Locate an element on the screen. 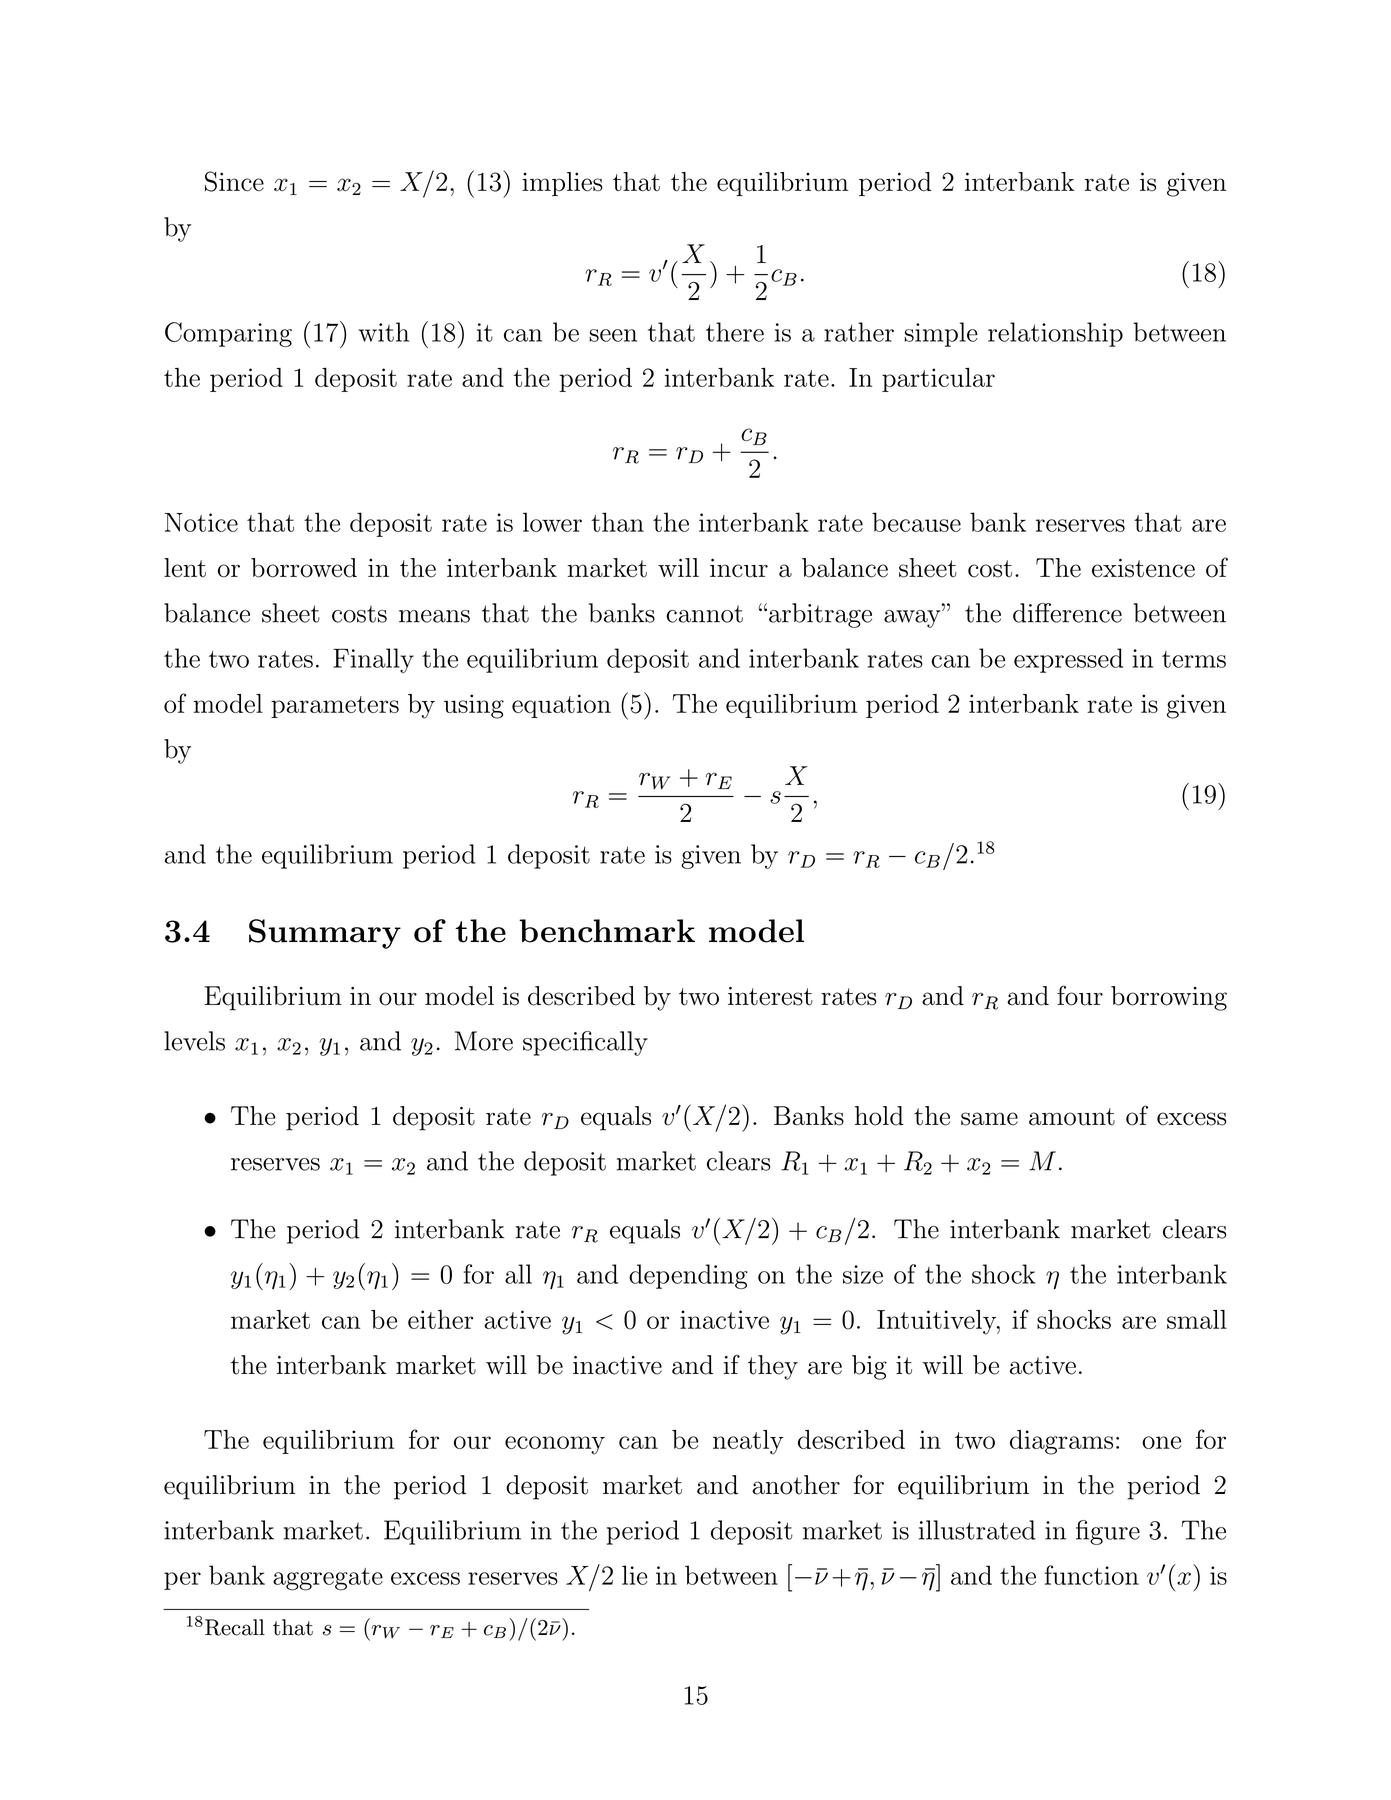 The height and width of the screenshot is (1800, 1391). incur is located at coordinates (739, 568).
